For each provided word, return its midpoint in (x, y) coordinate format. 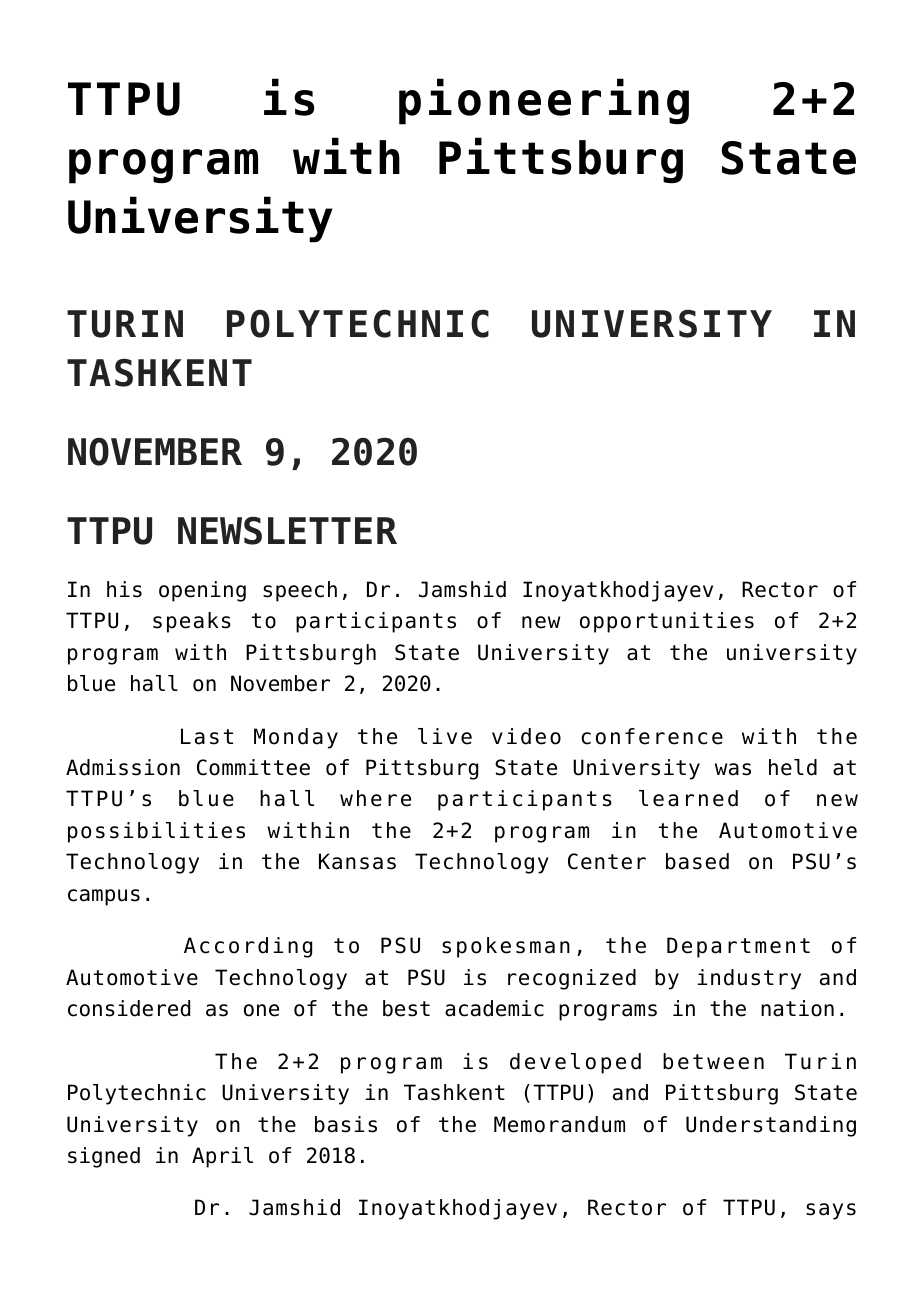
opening (202, 591)
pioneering (544, 101)
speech (300, 591)
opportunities (667, 622)
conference (652, 736)
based (697, 861)
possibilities (156, 832)
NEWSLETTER (287, 530)
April (222, 1157)
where (375, 798)
